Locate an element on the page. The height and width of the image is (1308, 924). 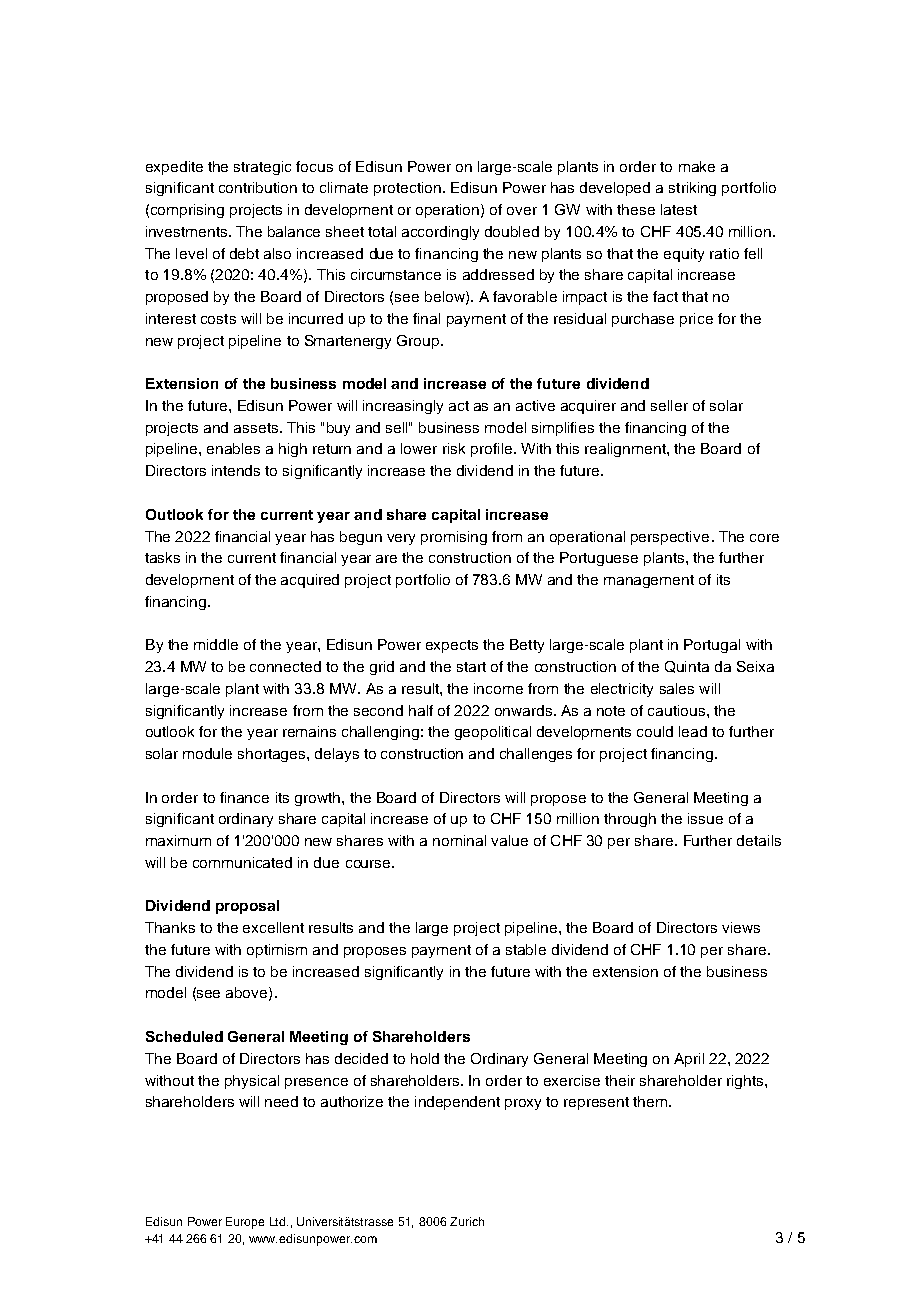
striking is located at coordinates (692, 189).
